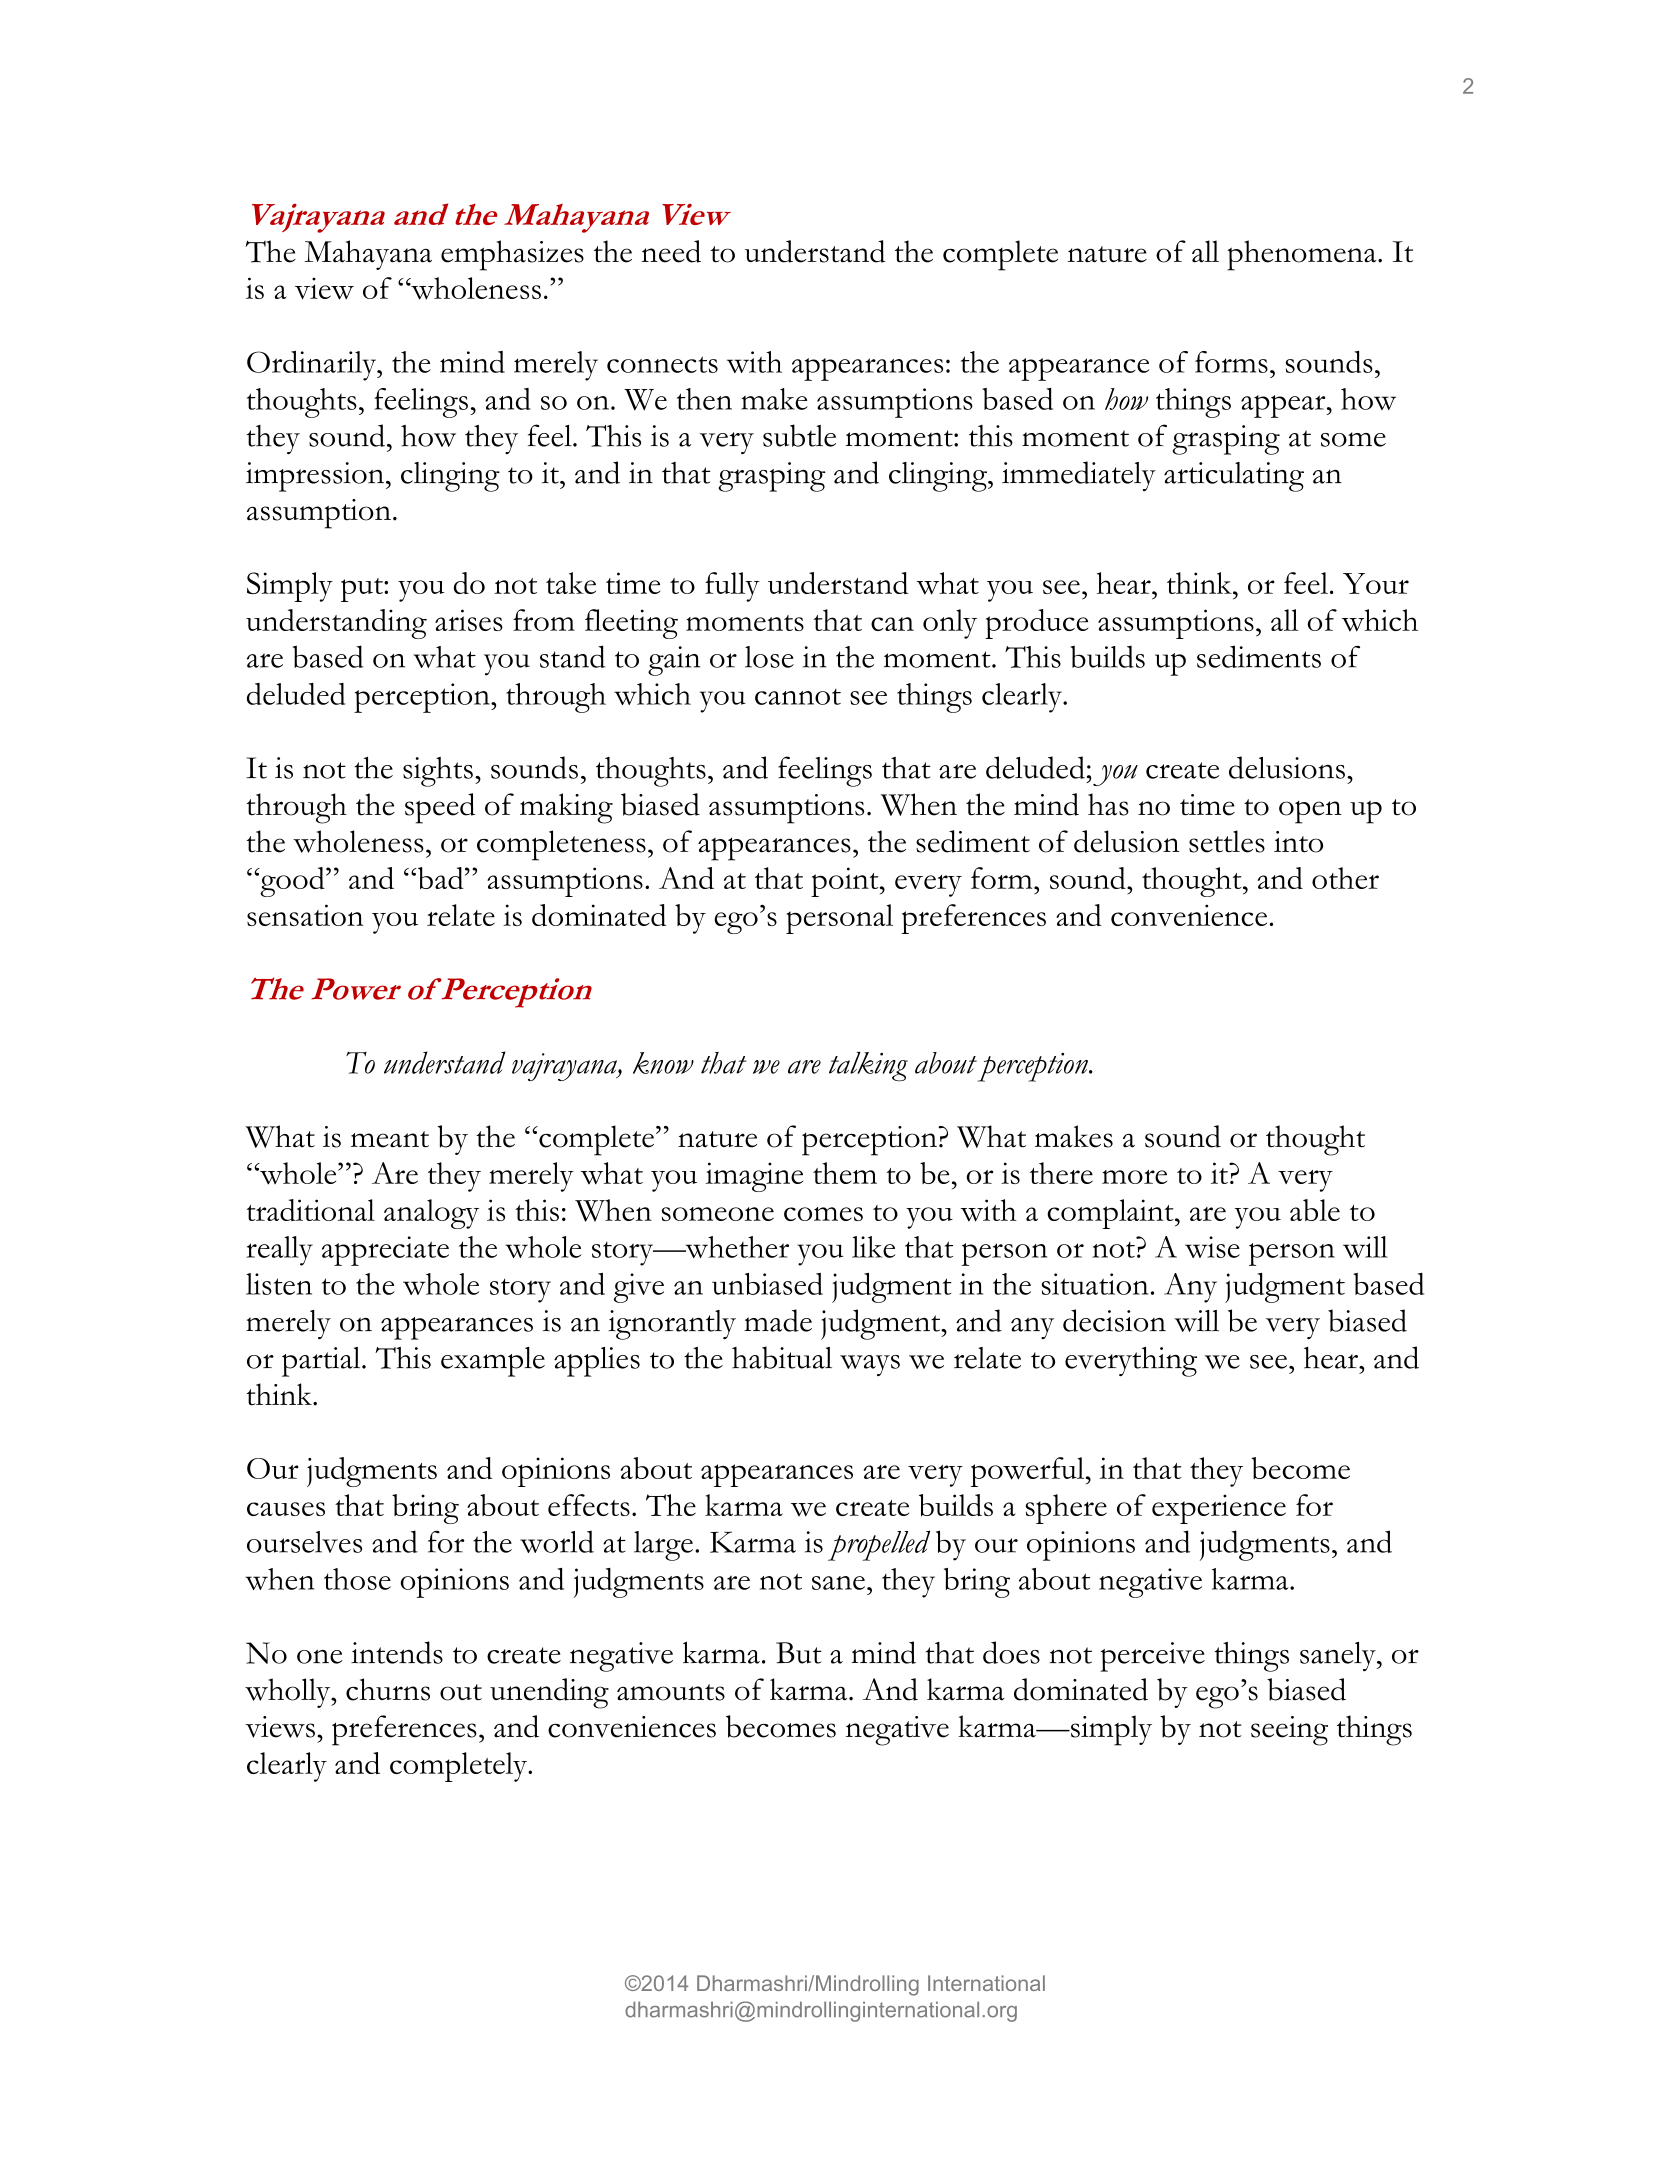 The height and width of the screenshot is (2163, 1671). What do you see at coordinates (1303, 255) in the screenshot?
I see `phenomena` at bounding box center [1303, 255].
